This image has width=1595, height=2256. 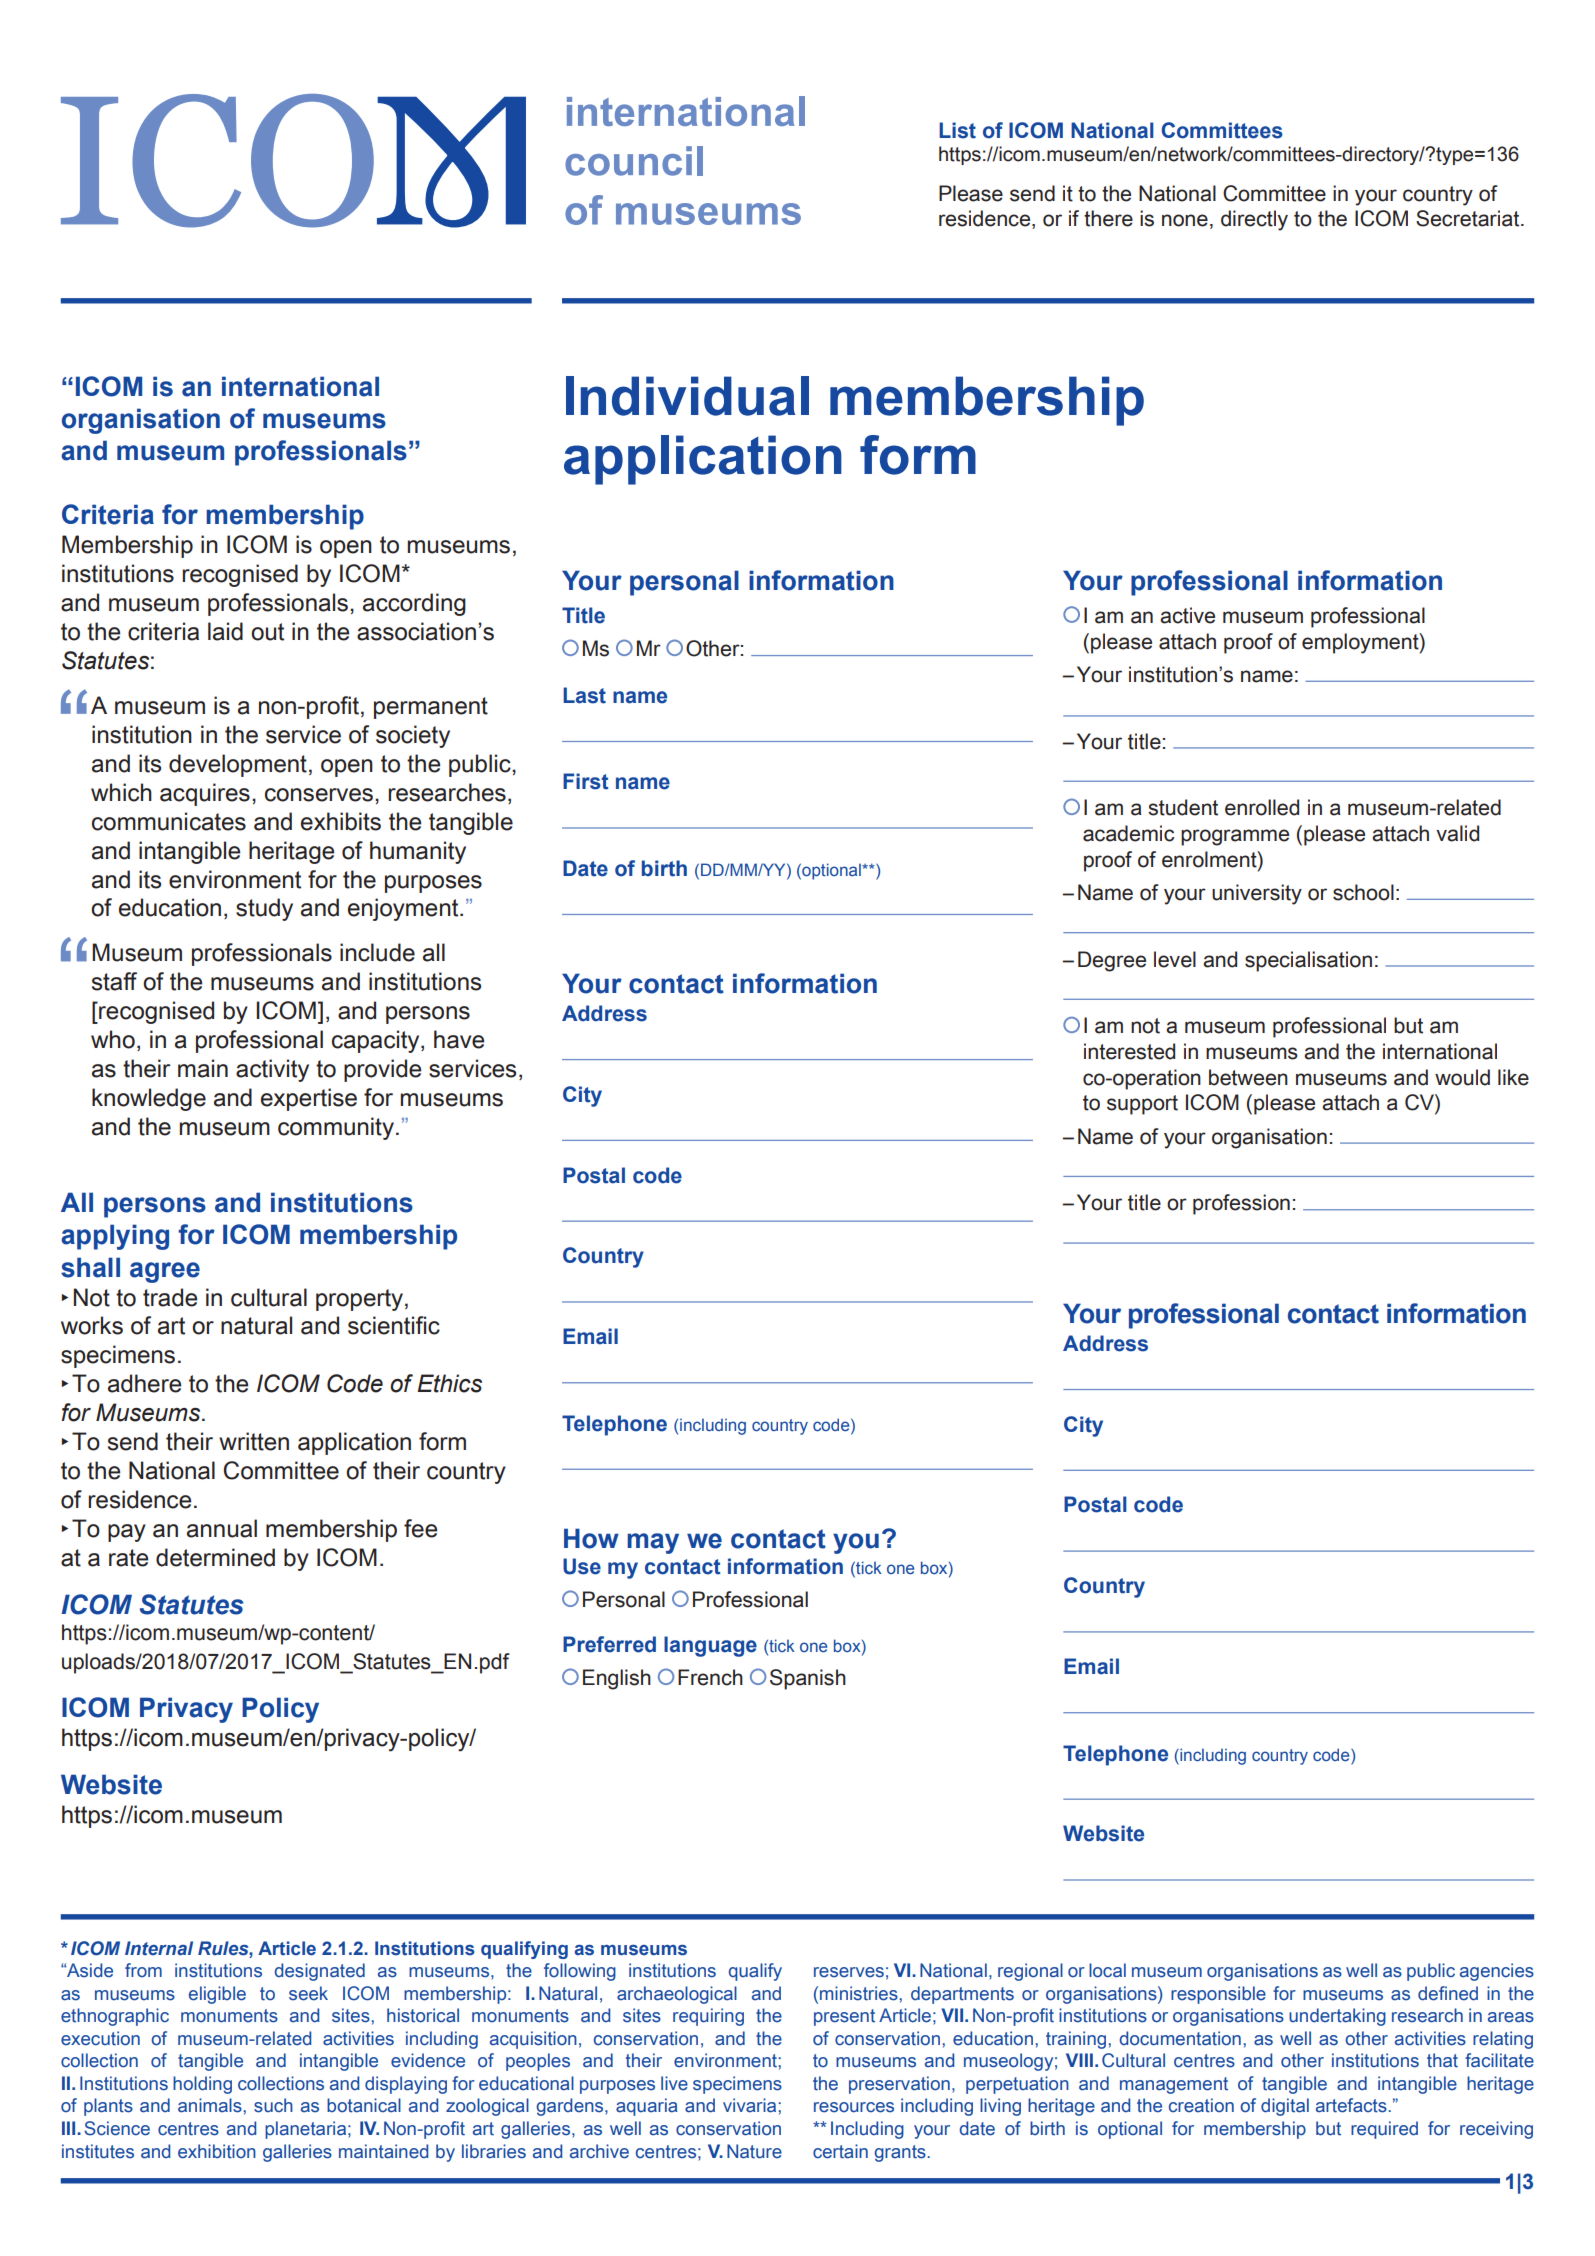 I want to click on support, so click(x=1142, y=1105).
